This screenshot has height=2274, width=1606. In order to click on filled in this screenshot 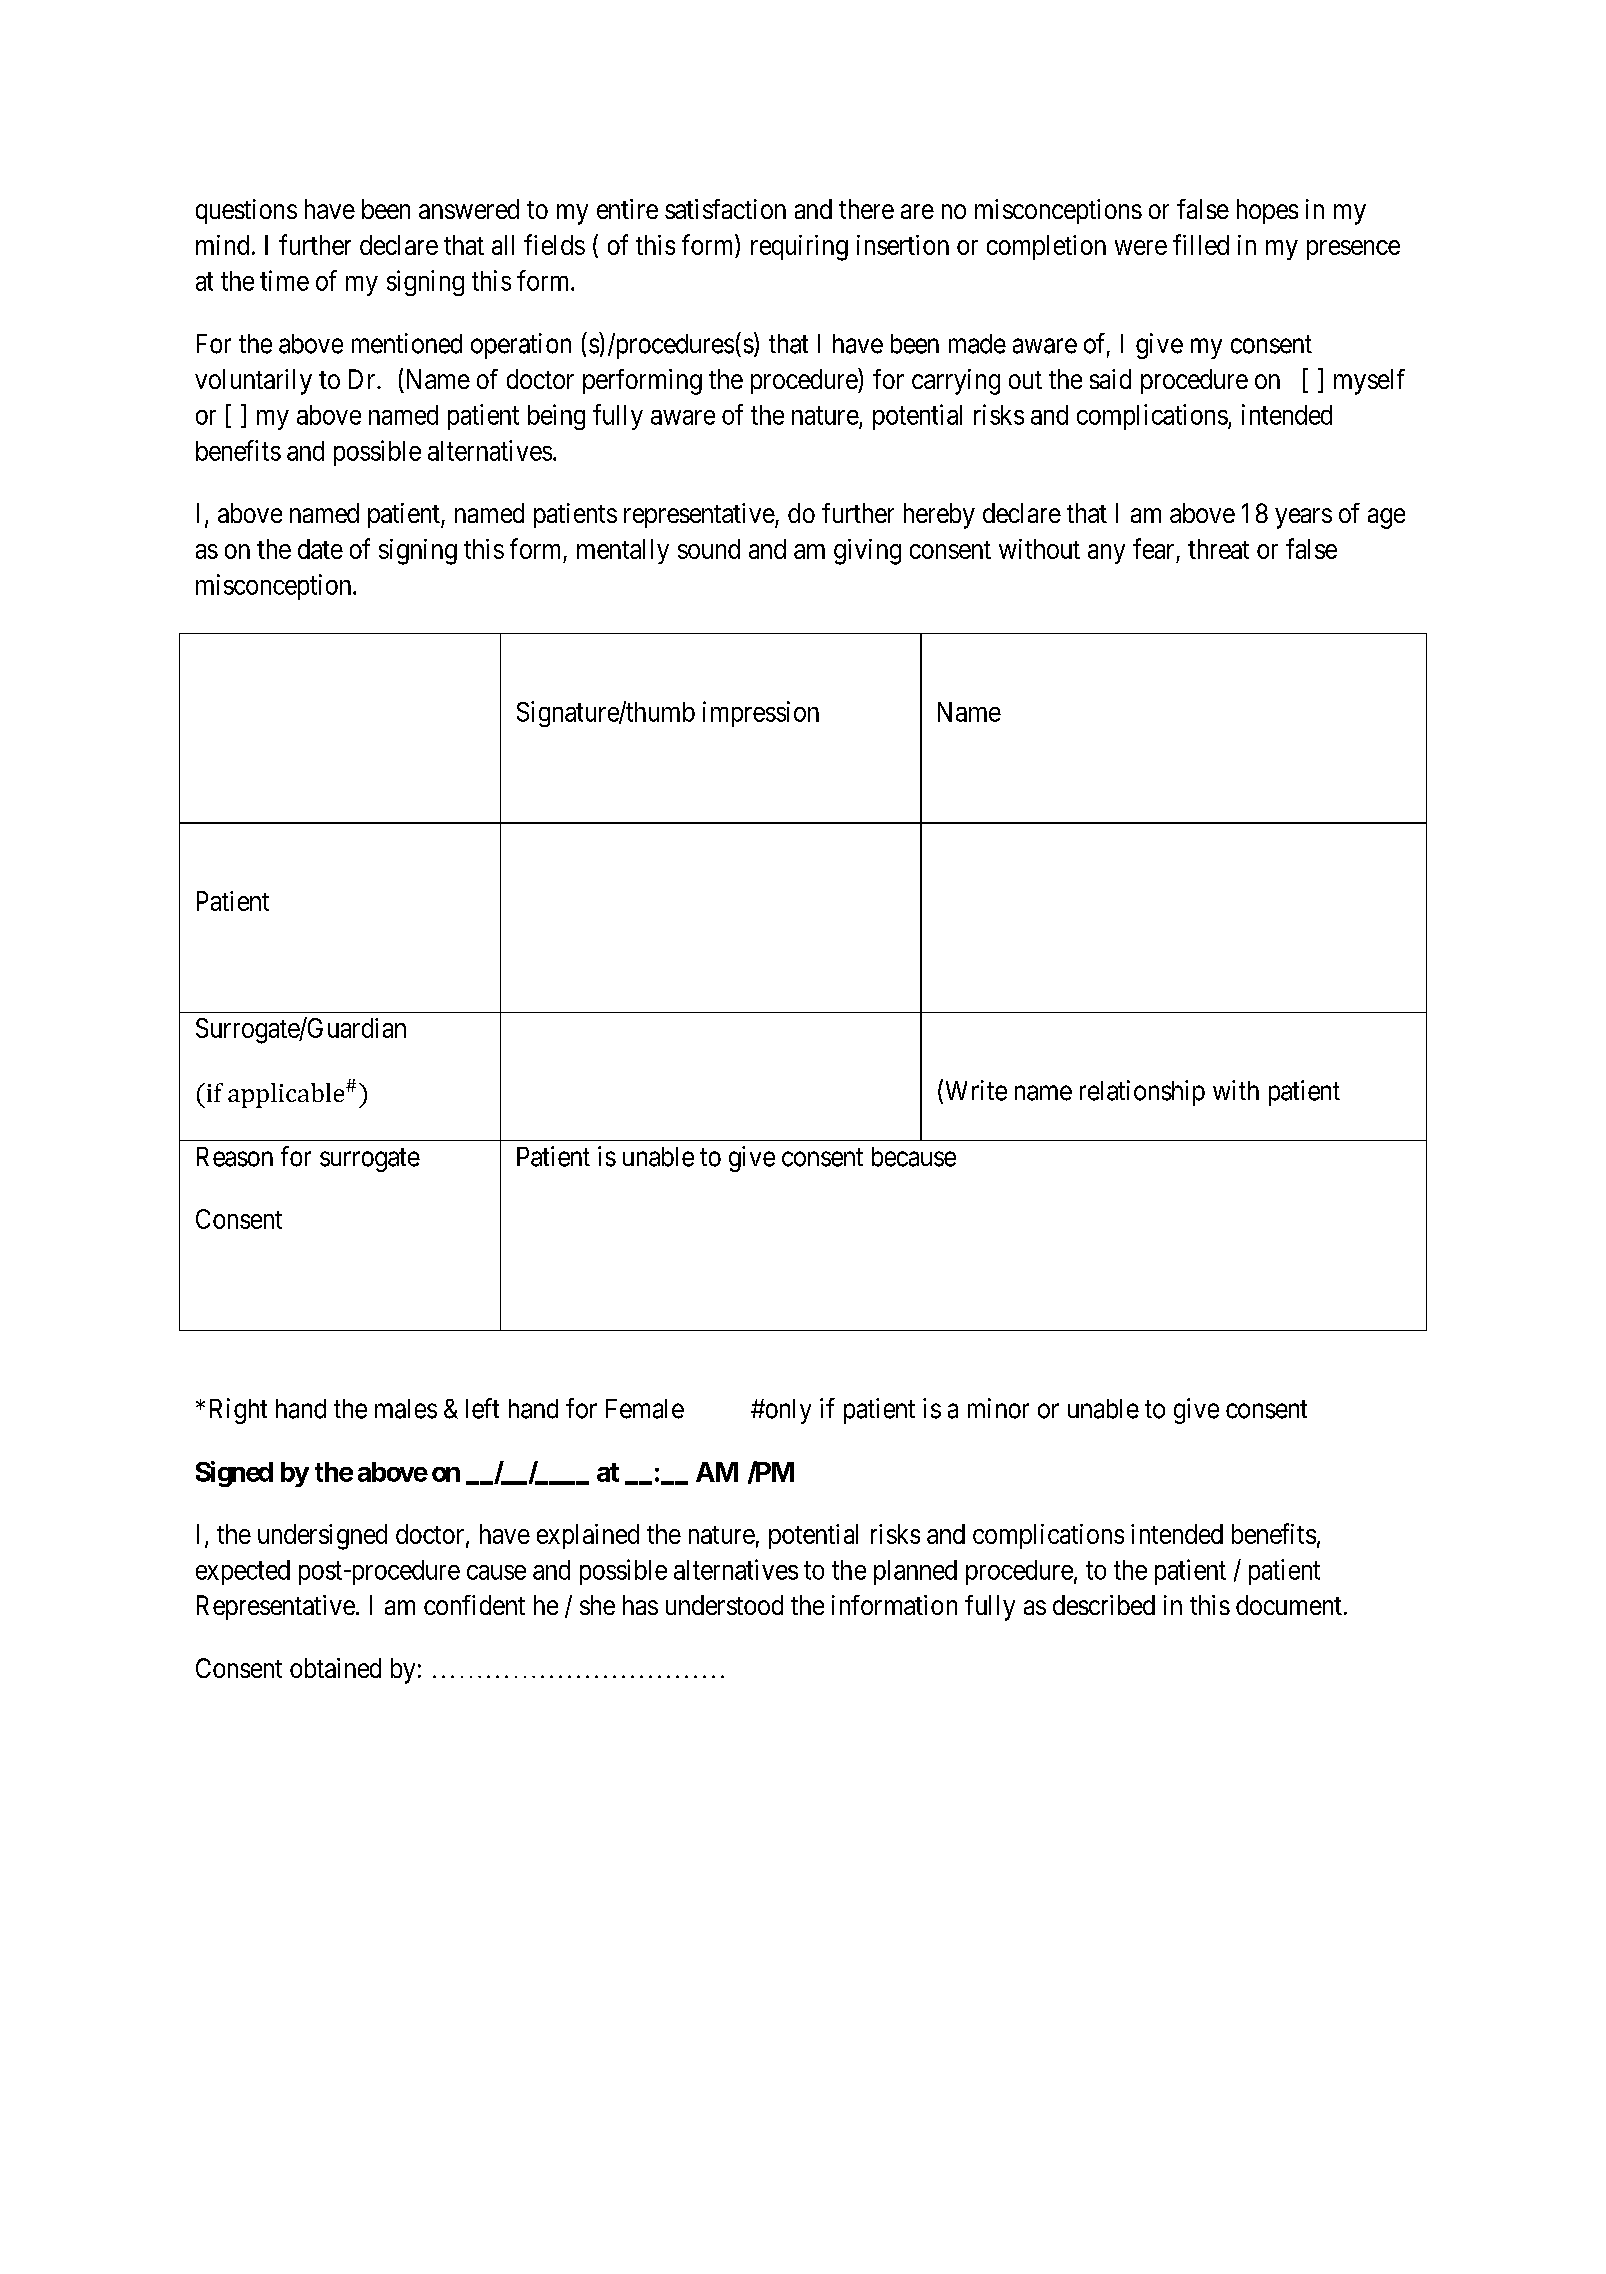, I will do `click(1201, 244)`.
